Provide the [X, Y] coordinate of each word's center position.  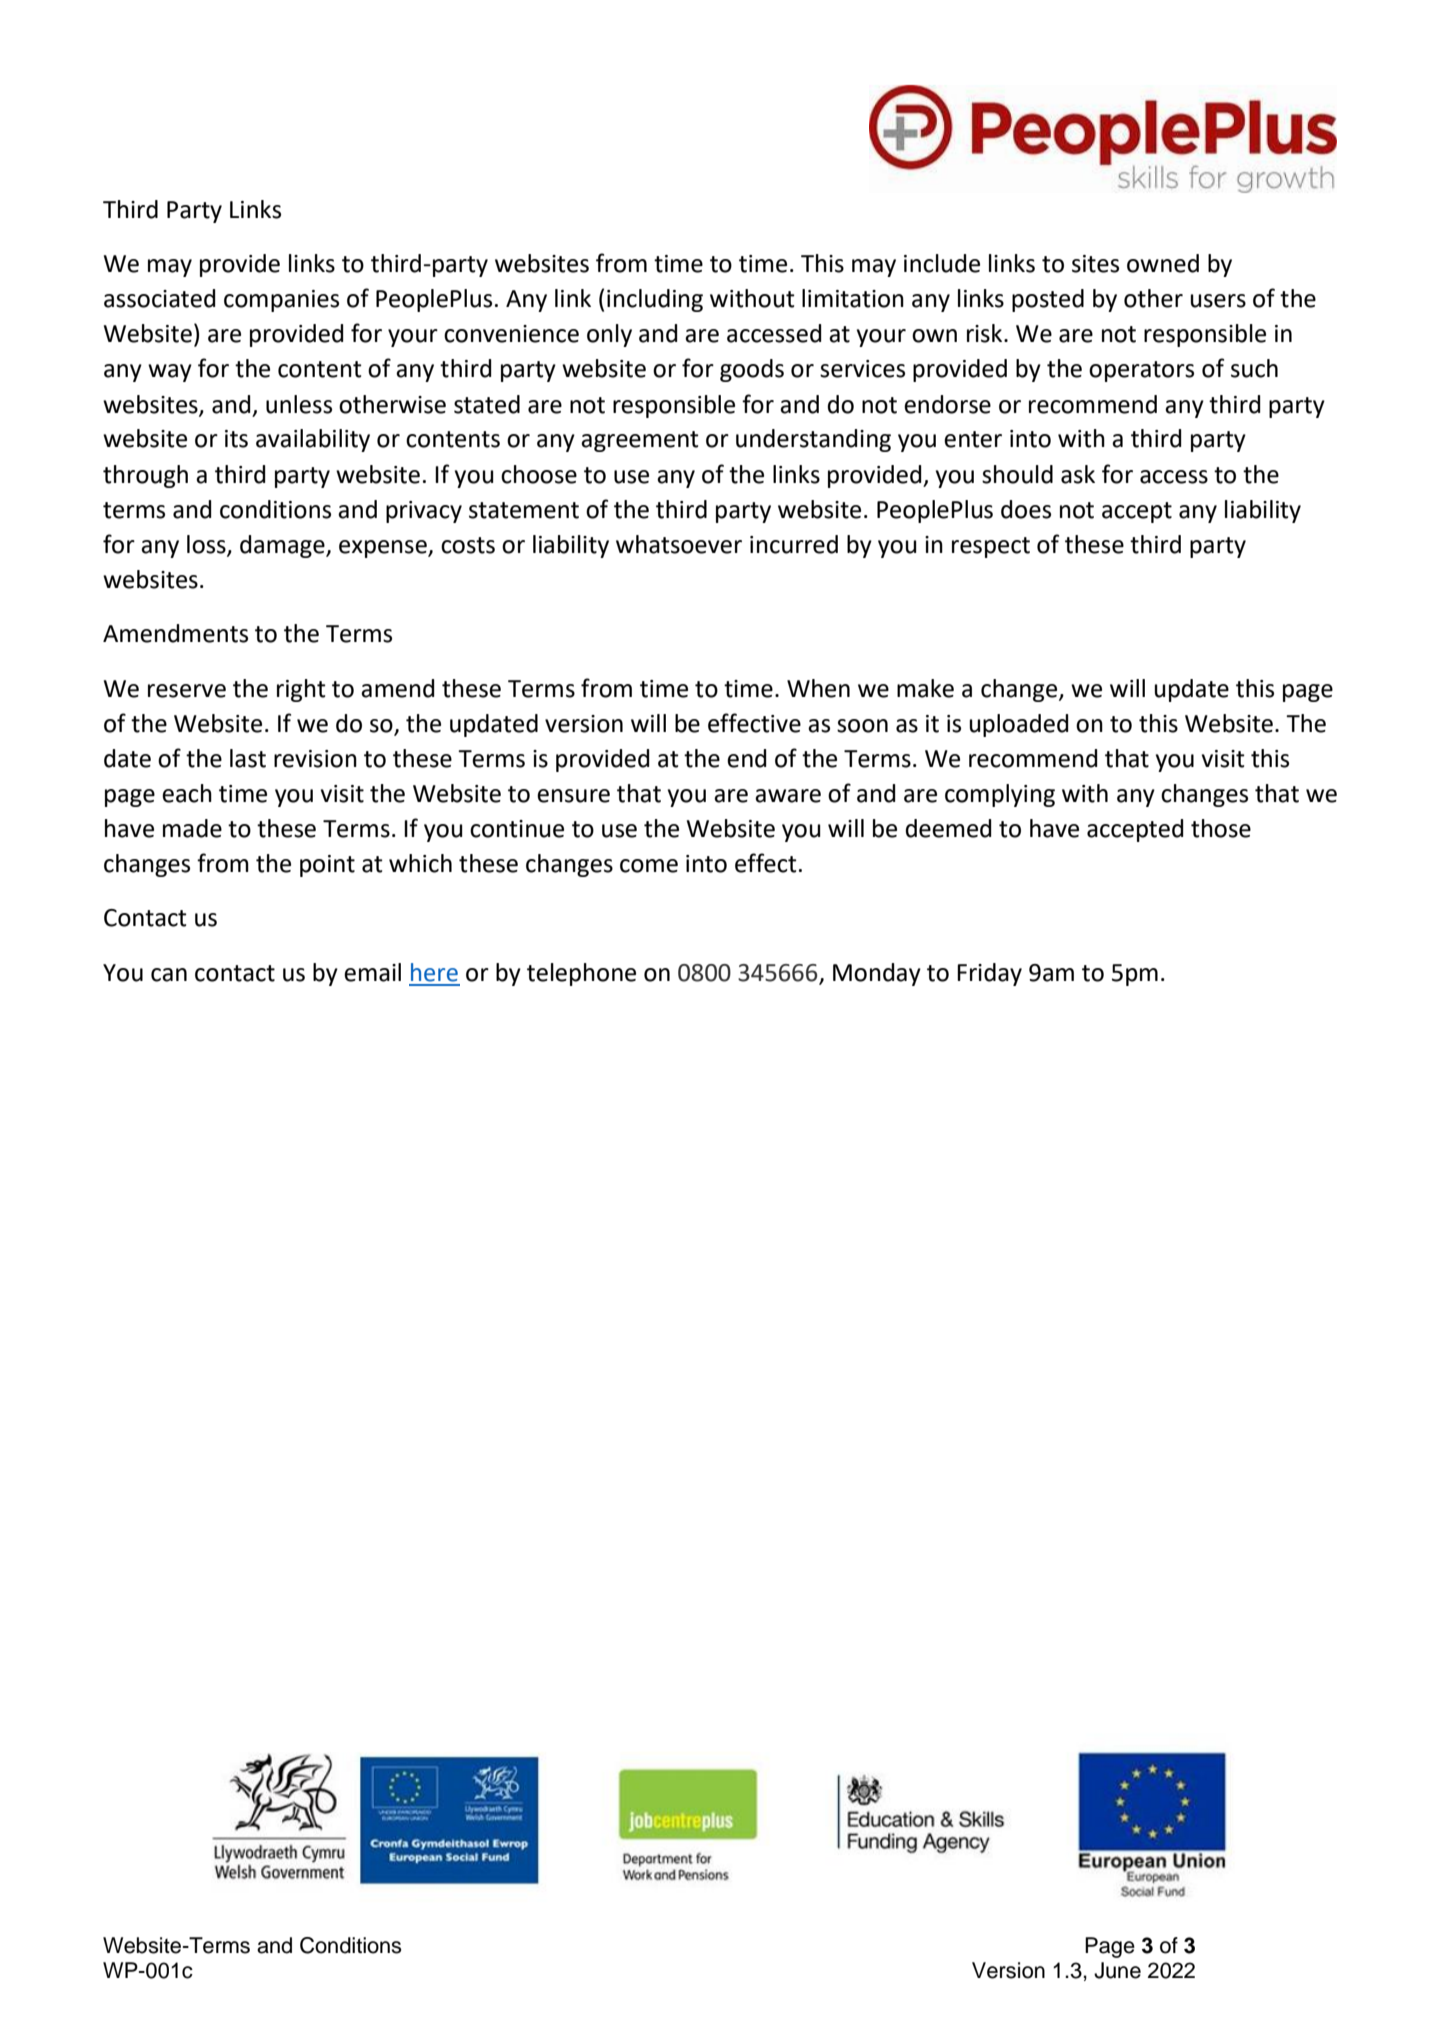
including [655, 300]
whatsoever [679, 544]
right [301, 690]
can [169, 975]
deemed [948, 828]
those [1221, 828]
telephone [581, 974]
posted [1048, 300]
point [327, 866]
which [420, 863]
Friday [989, 974]
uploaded [1019, 725]
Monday [877, 974]
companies [281, 301]
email [372, 972]
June [1117, 1970]
